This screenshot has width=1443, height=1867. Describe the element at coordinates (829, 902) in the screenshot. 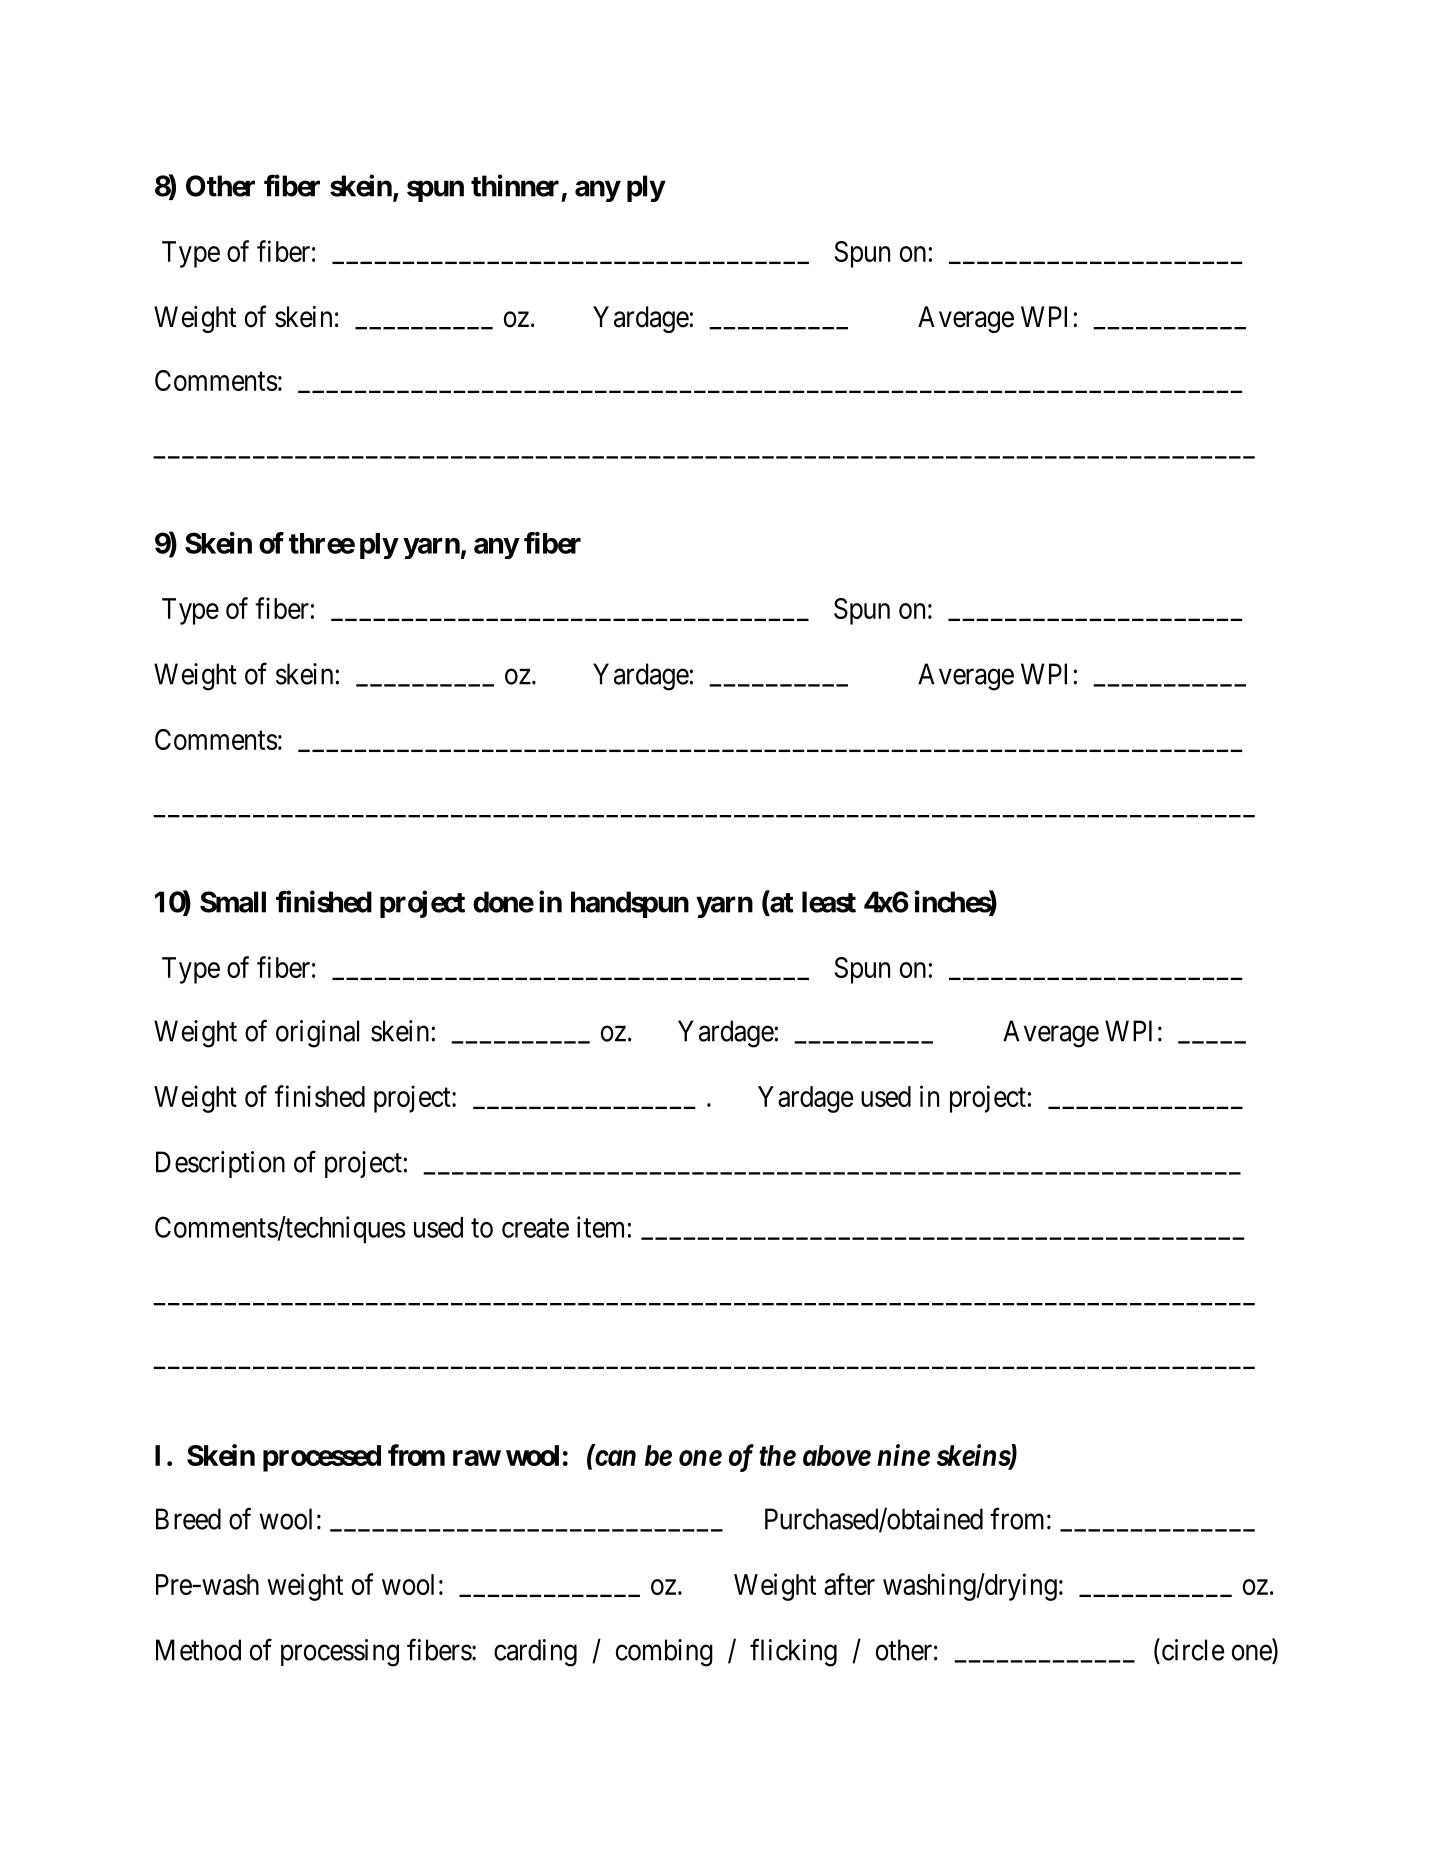

I see `least` at that location.
